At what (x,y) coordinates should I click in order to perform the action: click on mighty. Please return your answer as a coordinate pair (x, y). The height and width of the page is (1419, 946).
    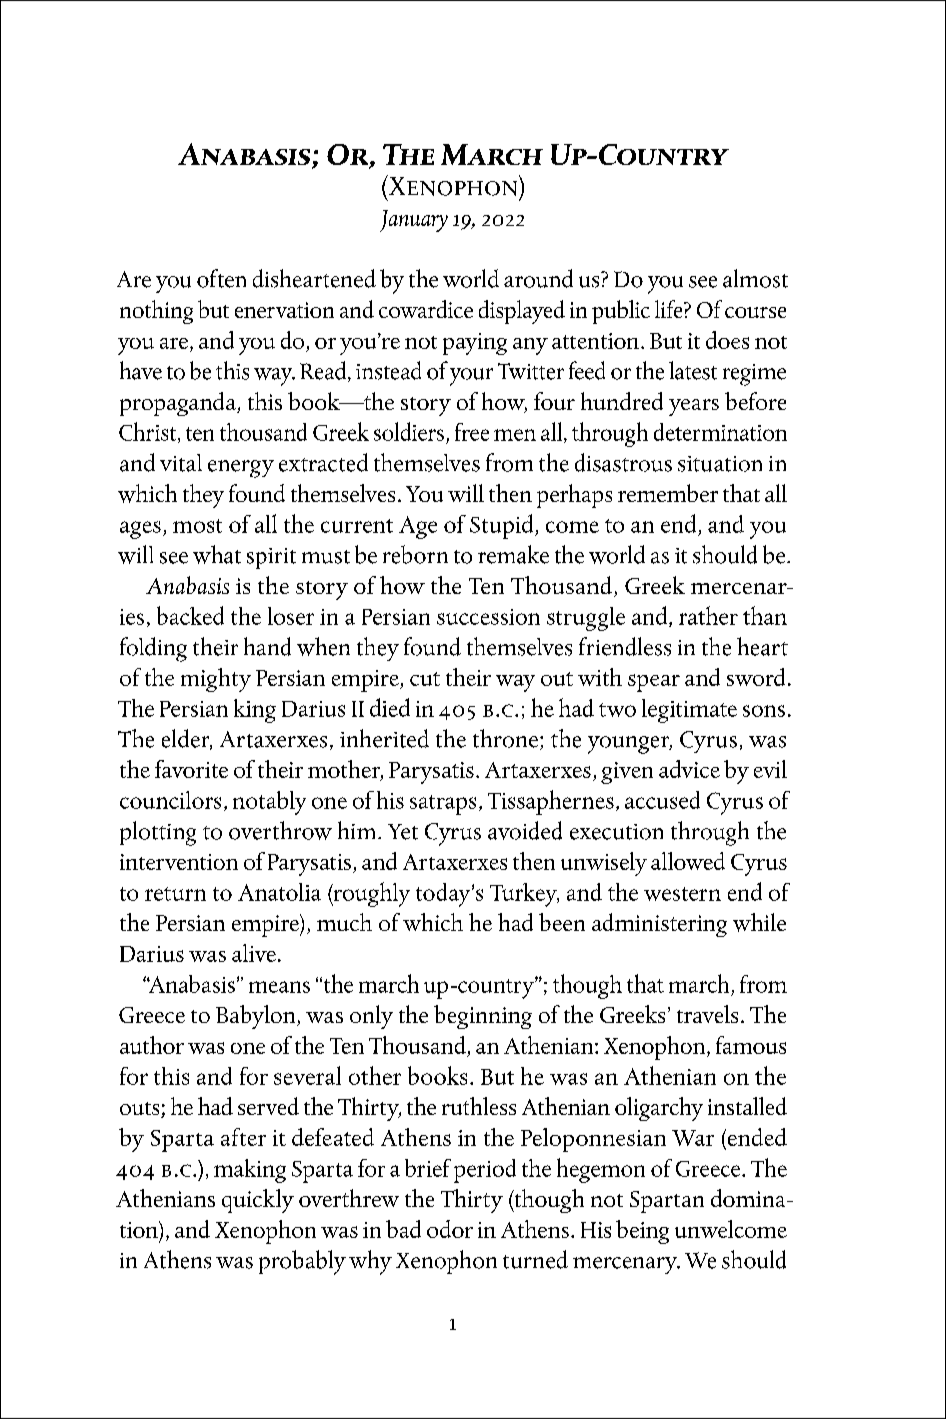
    Looking at the image, I should click on (216, 680).
